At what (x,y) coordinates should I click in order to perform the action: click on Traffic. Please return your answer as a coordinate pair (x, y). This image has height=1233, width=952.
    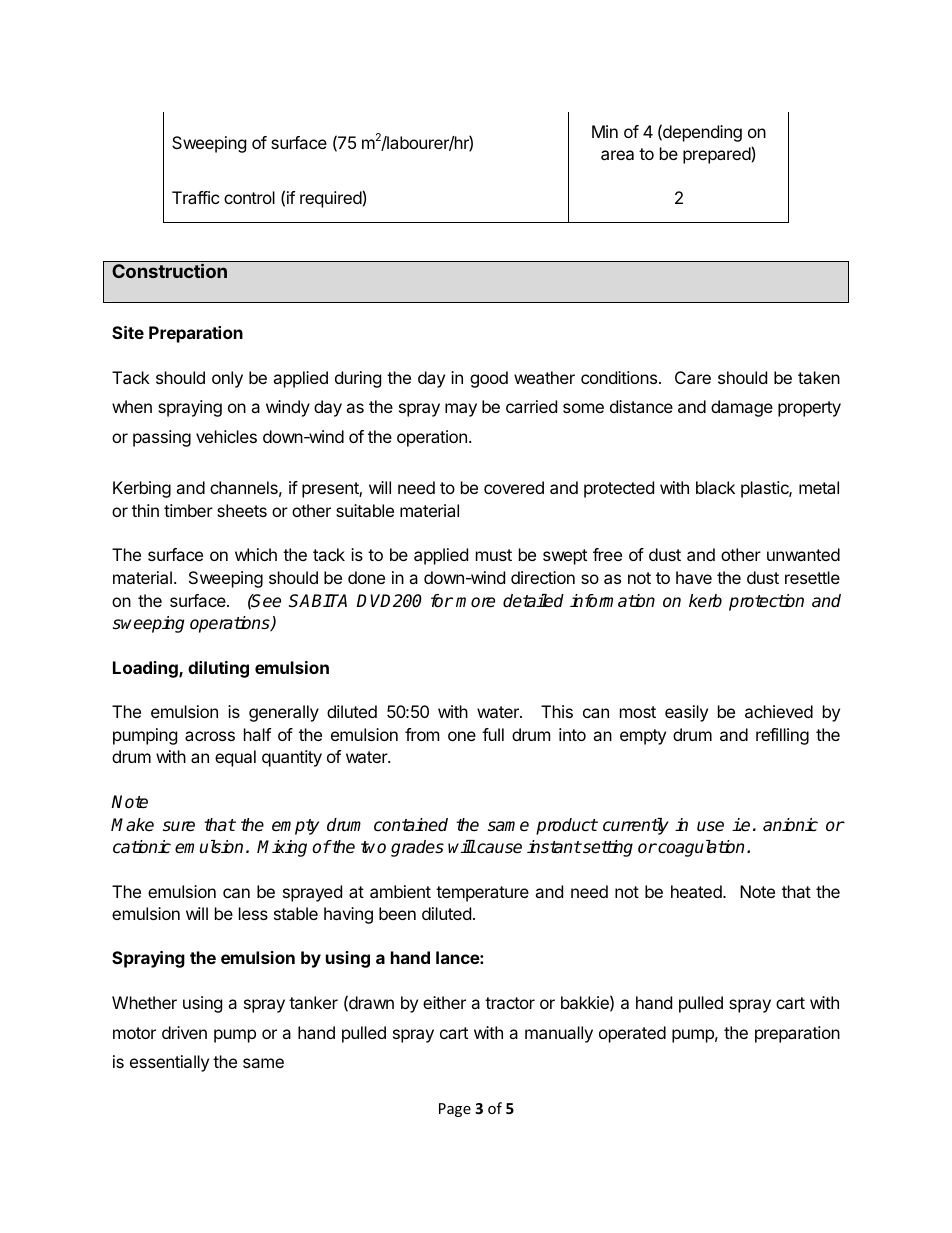
    Looking at the image, I should click on (195, 197).
